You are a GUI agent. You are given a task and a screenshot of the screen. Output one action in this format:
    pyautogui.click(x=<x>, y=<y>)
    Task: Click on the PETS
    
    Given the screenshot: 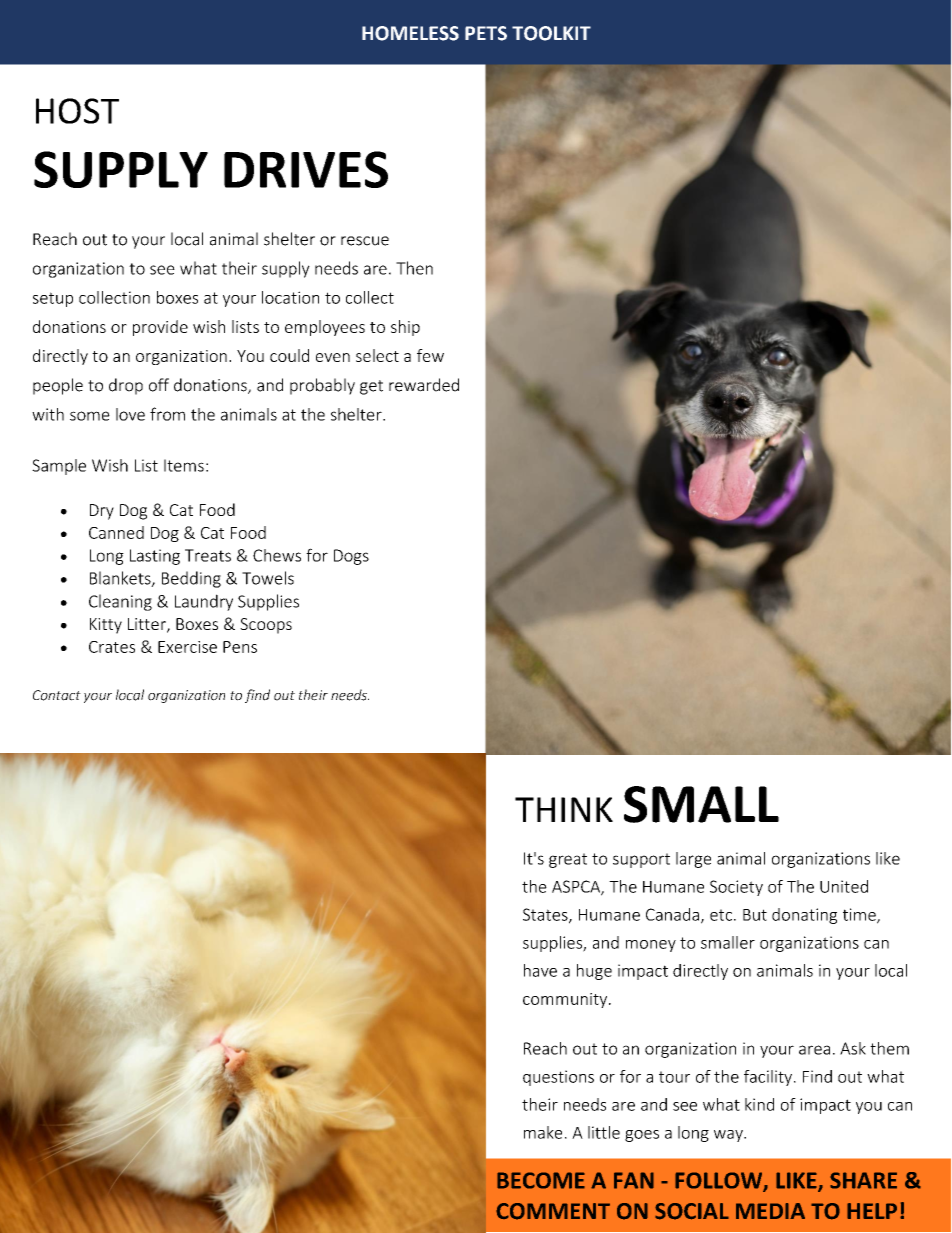 What is the action you would take?
    pyautogui.click(x=486, y=33)
